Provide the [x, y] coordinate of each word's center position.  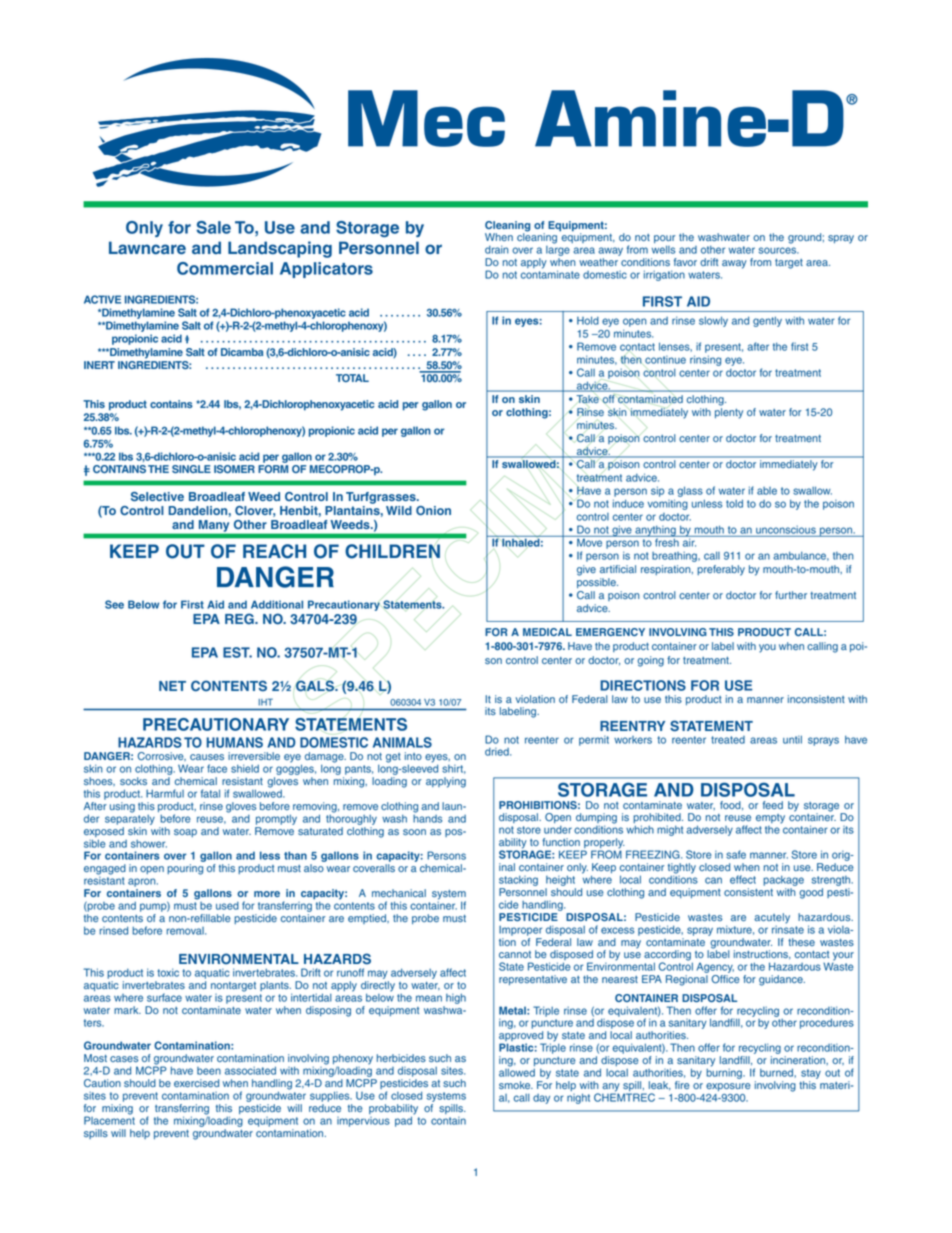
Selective [157, 496]
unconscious [786, 529]
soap [185, 833]
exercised [196, 1083]
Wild [399, 510]
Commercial [225, 268]
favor [685, 262]
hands [427, 817]
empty [770, 819]
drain [497, 249]
